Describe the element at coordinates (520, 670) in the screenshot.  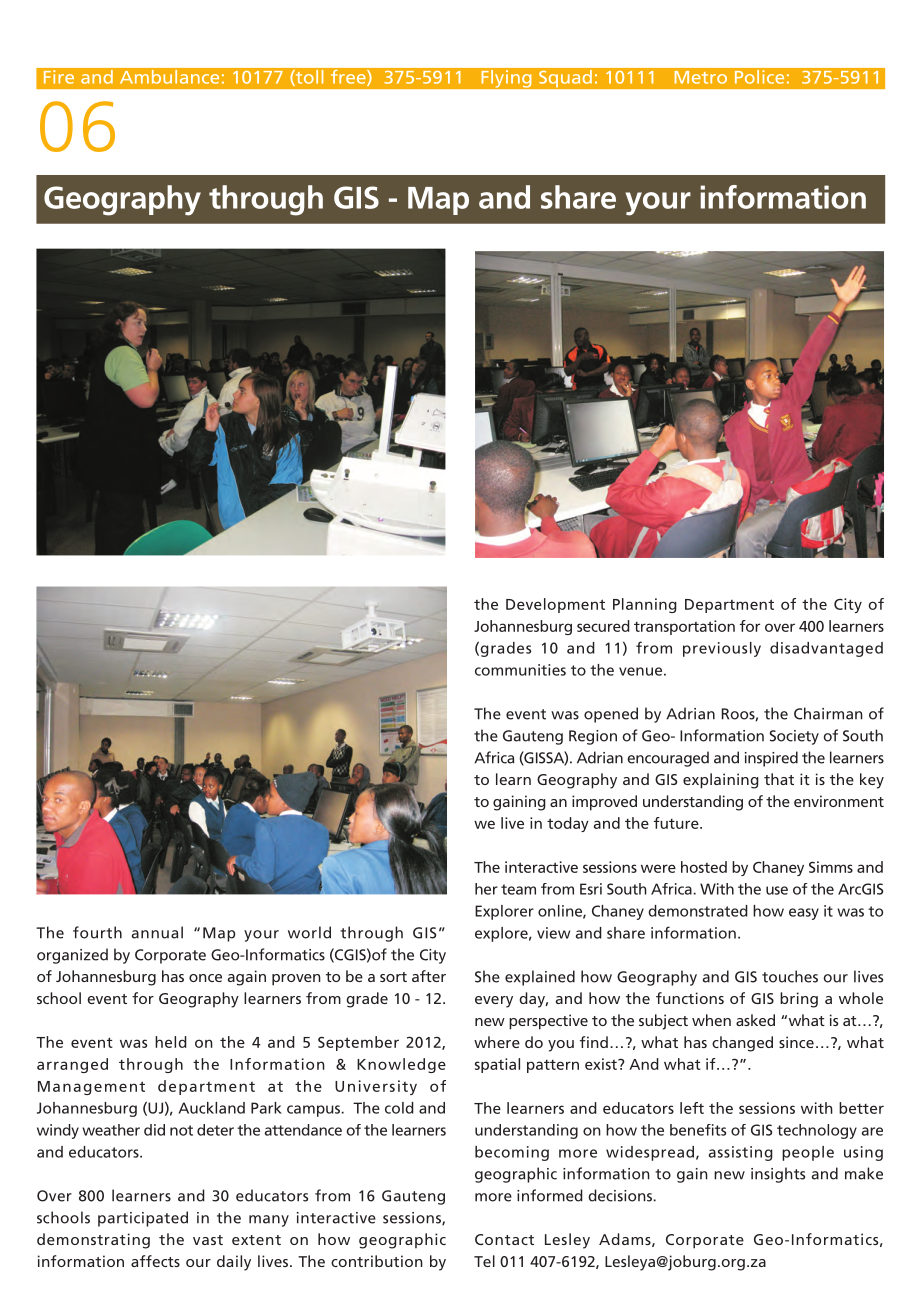
I see `communities` at that location.
